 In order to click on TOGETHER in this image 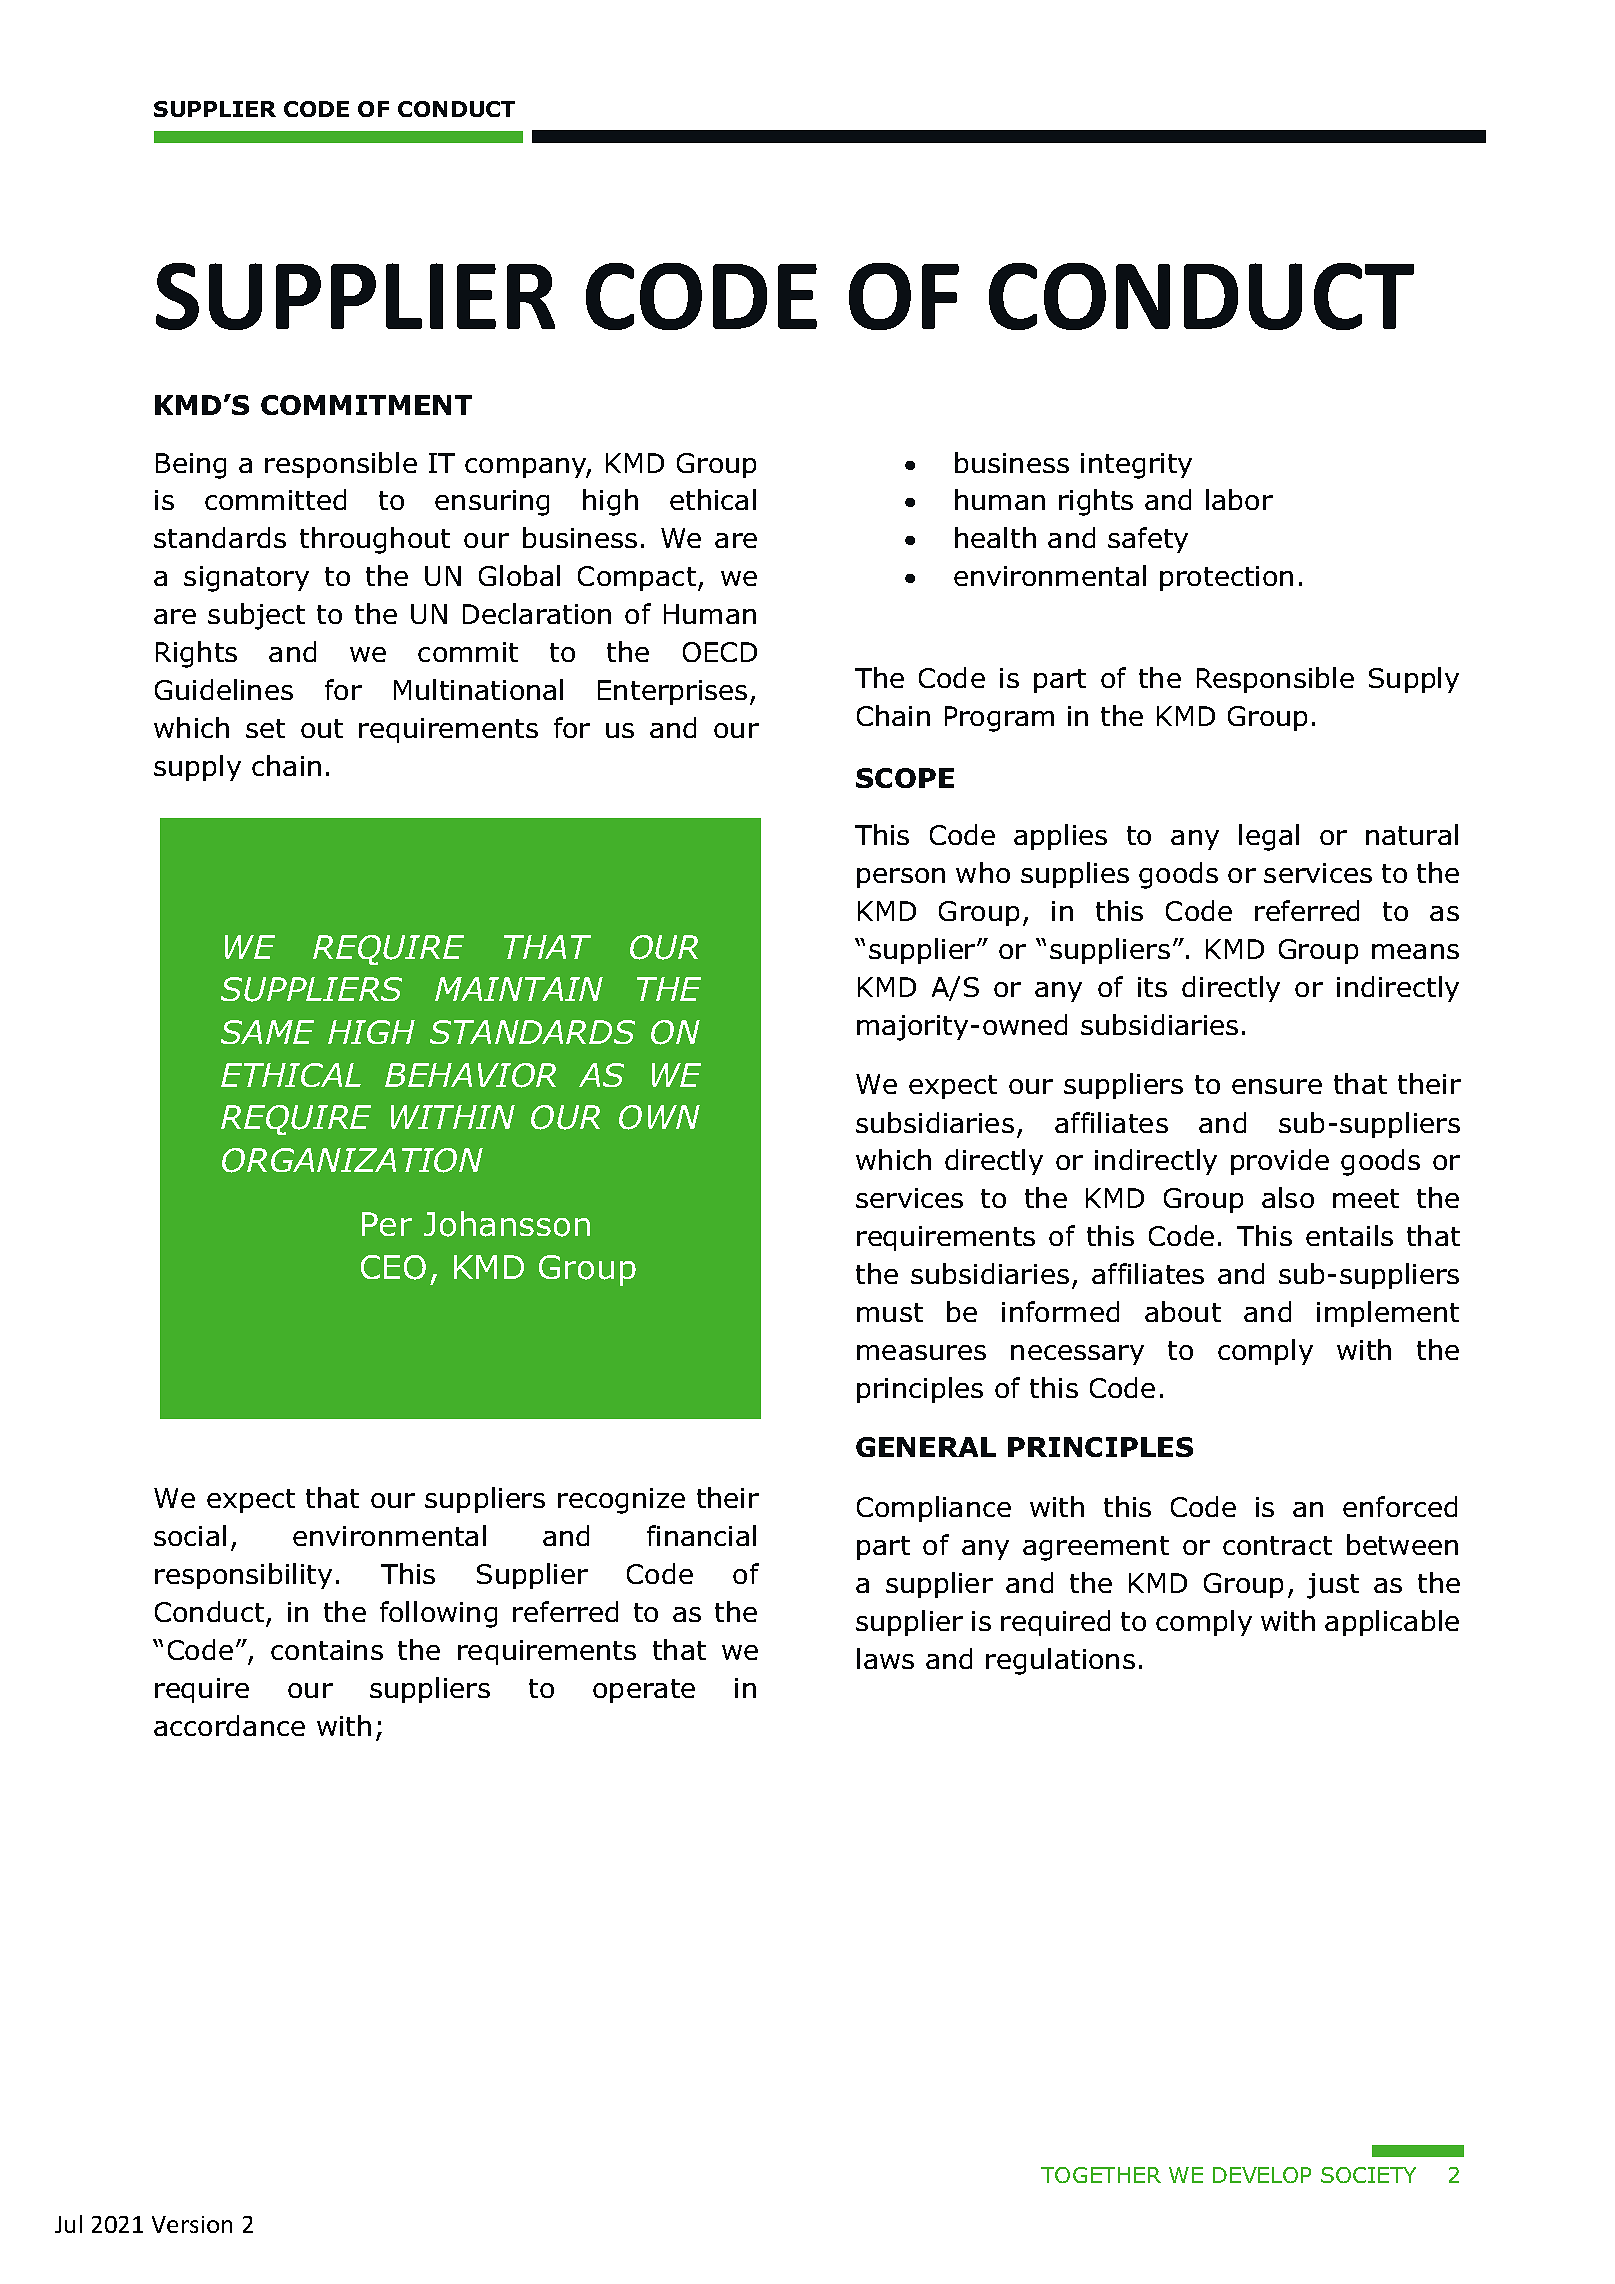, I will do `click(1101, 2175)`.
